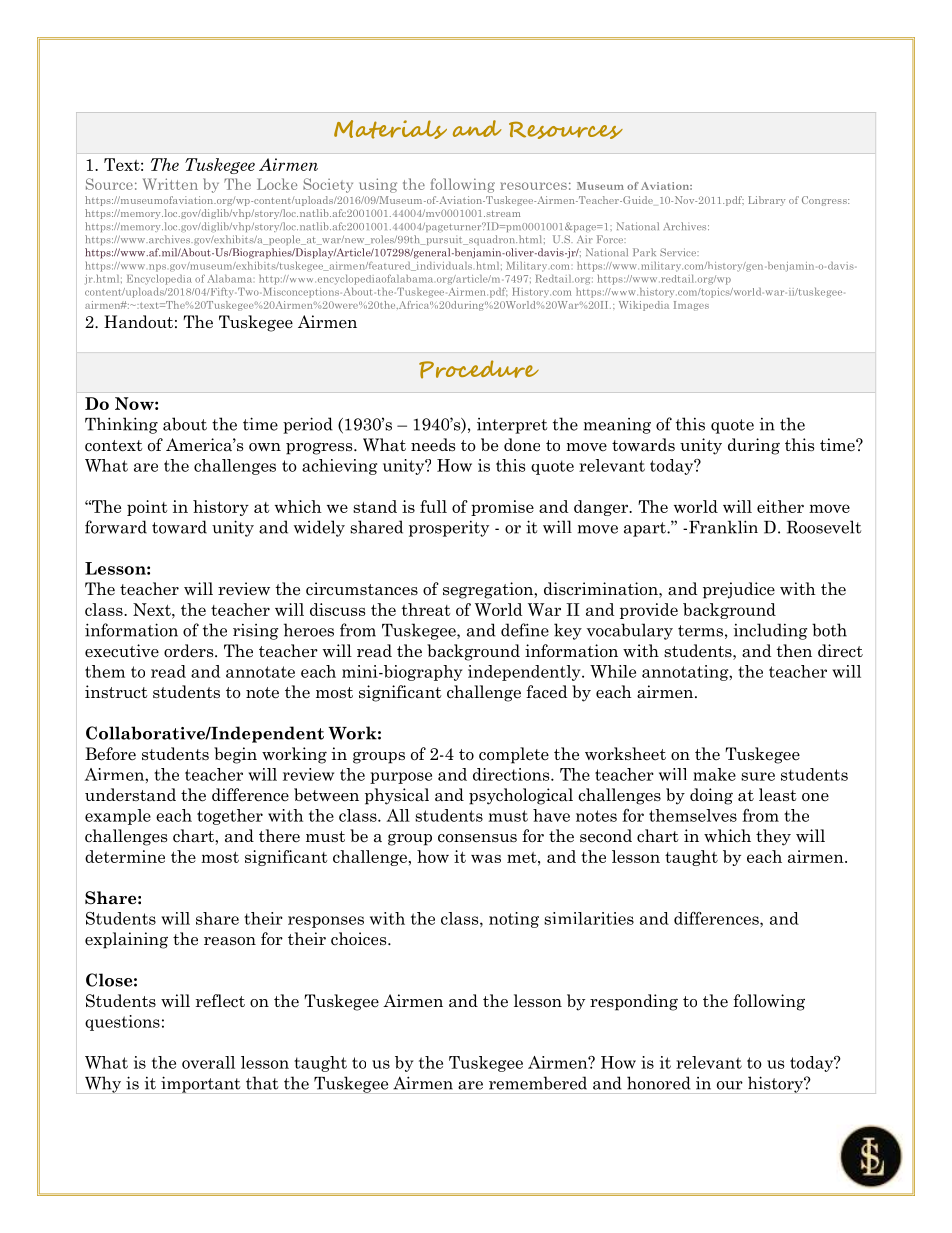  What do you see at coordinates (208, 1062) in the image?
I see `overall` at bounding box center [208, 1062].
